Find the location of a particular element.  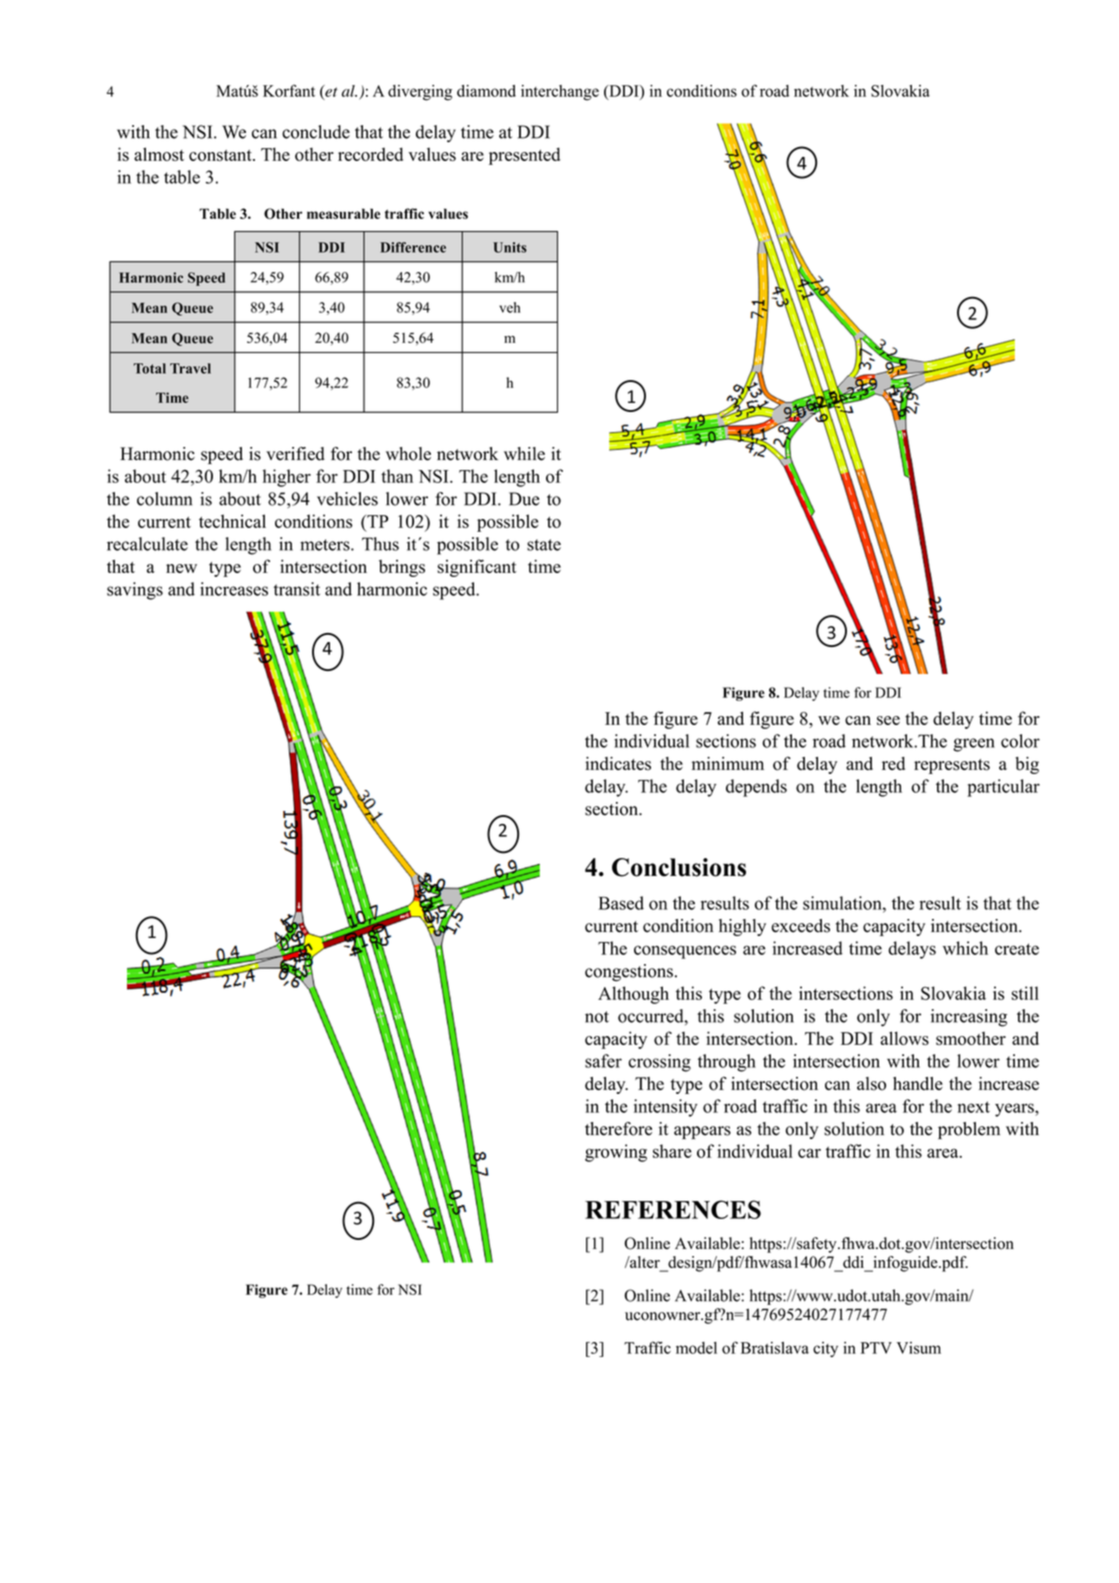

growing is located at coordinates (616, 1153).
